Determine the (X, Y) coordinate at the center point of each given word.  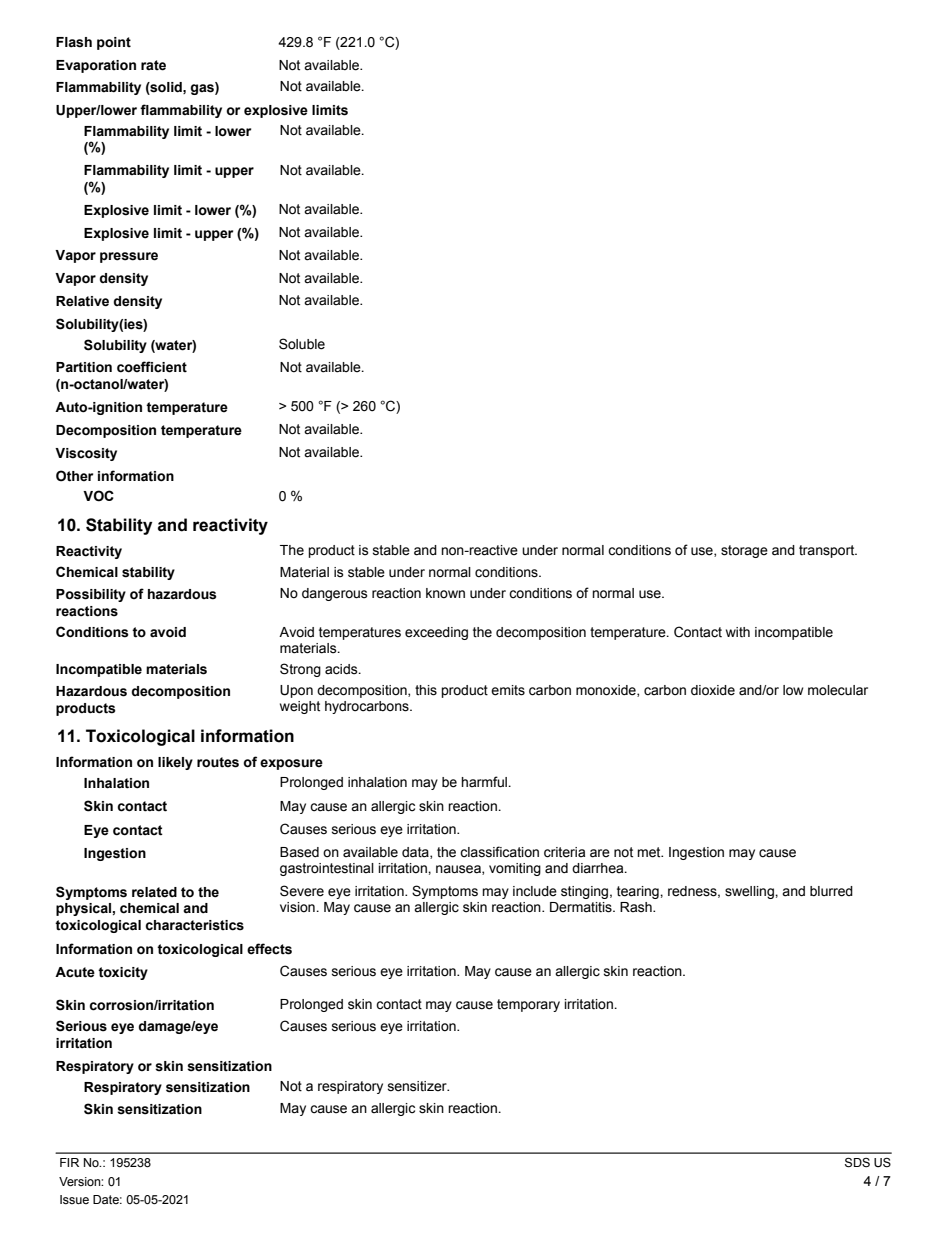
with (738, 632)
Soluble (302, 344)
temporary (528, 1005)
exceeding (436, 633)
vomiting (515, 869)
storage (744, 551)
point (114, 43)
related (154, 892)
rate (153, 65)
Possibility (91, 595)
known (445, 593)
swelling (750, 892)
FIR (69, 1162)
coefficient (152, 367)
